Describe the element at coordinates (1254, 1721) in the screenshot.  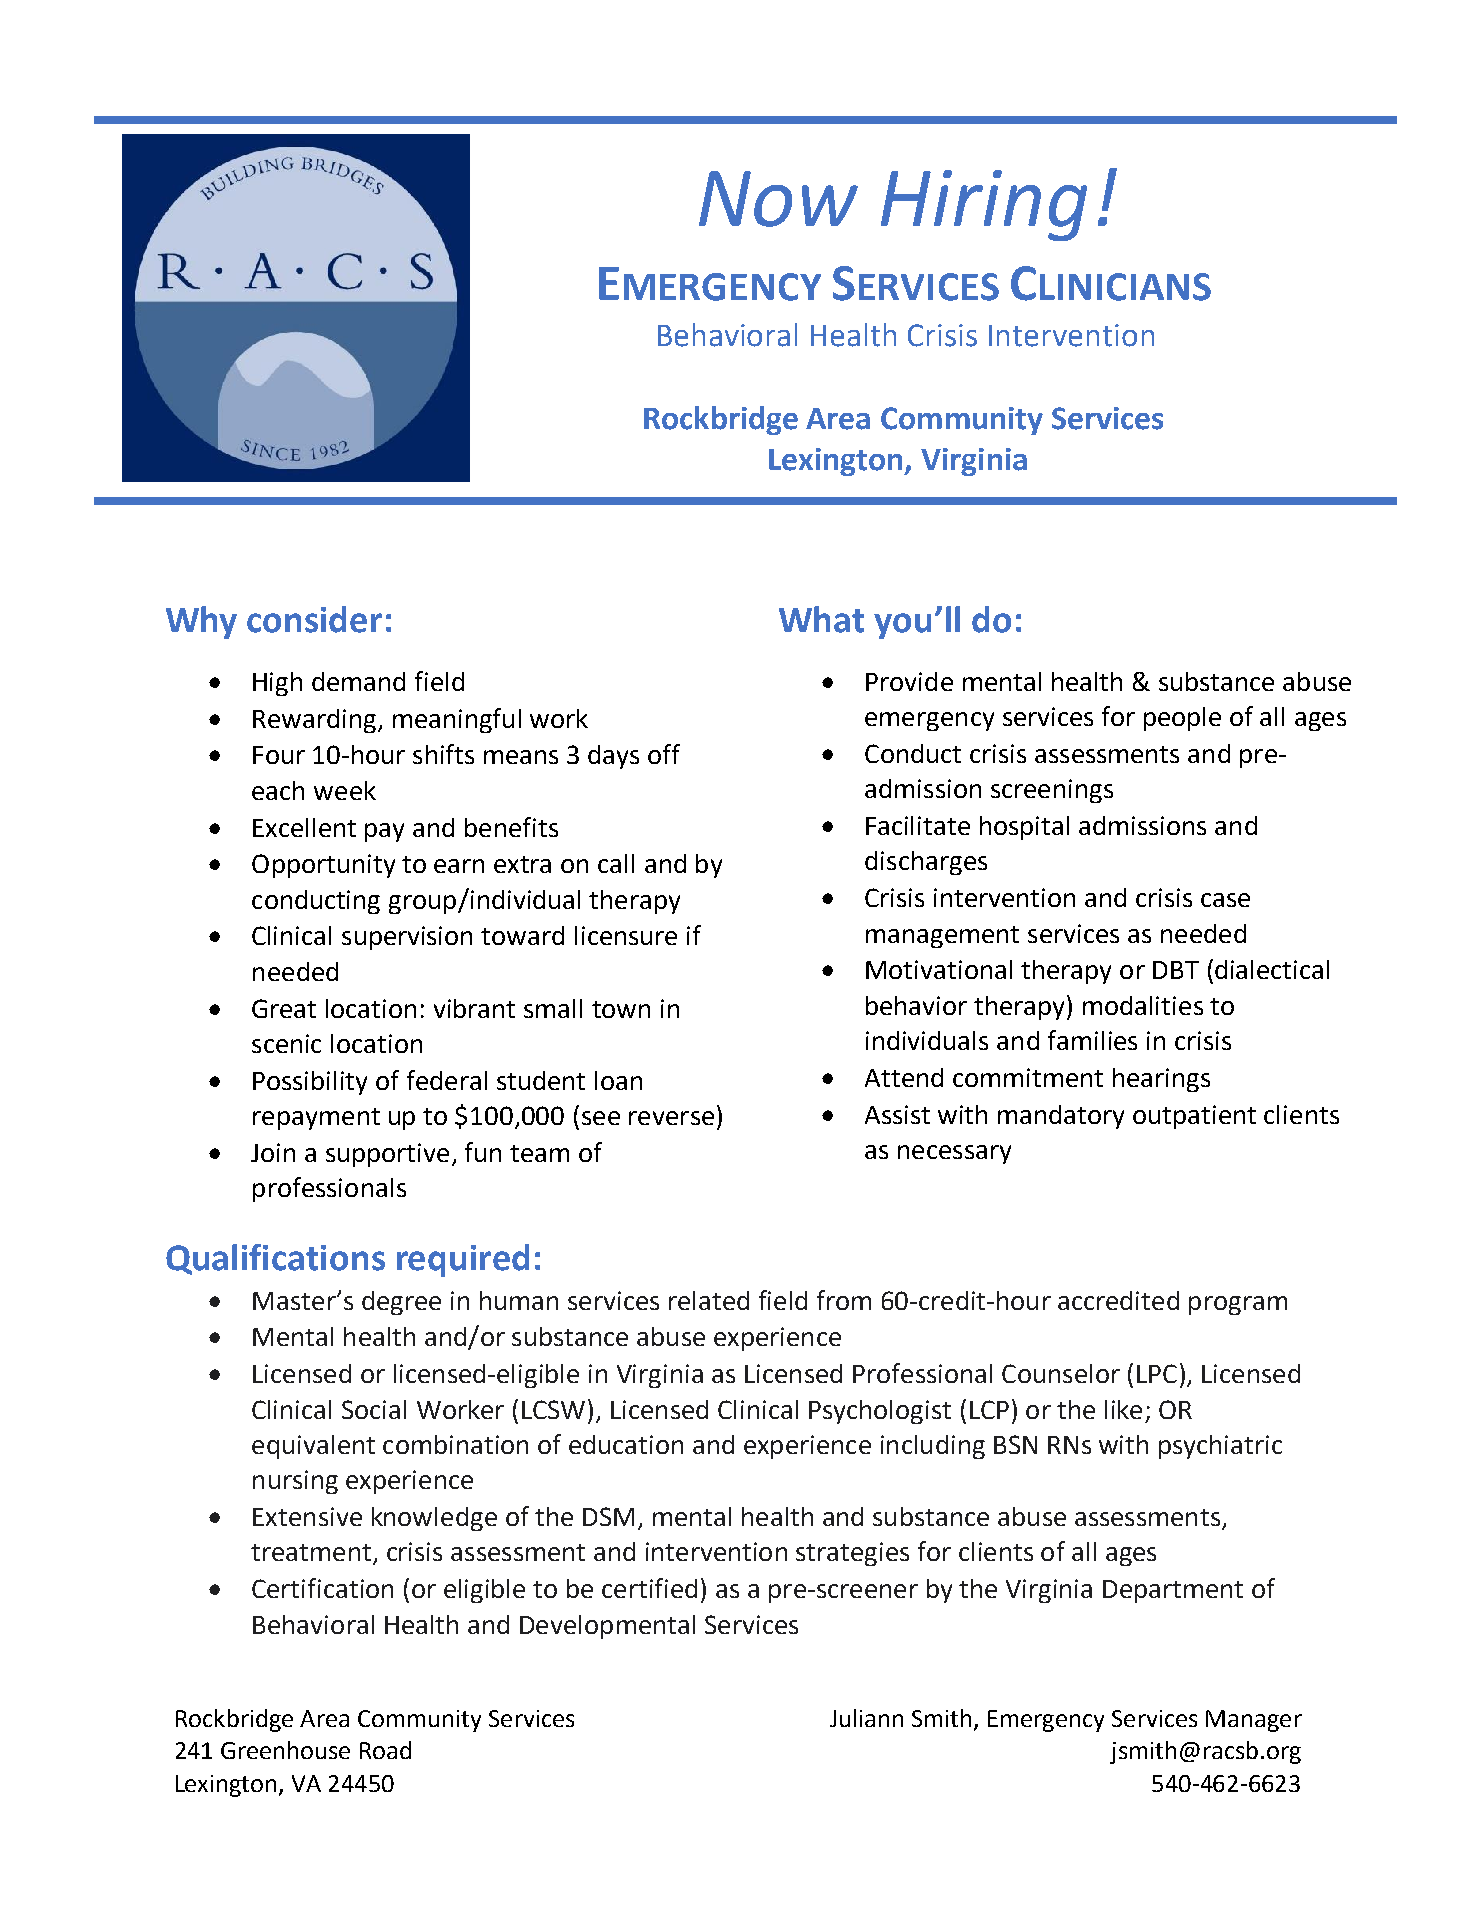
I see `Manager` at that location.
